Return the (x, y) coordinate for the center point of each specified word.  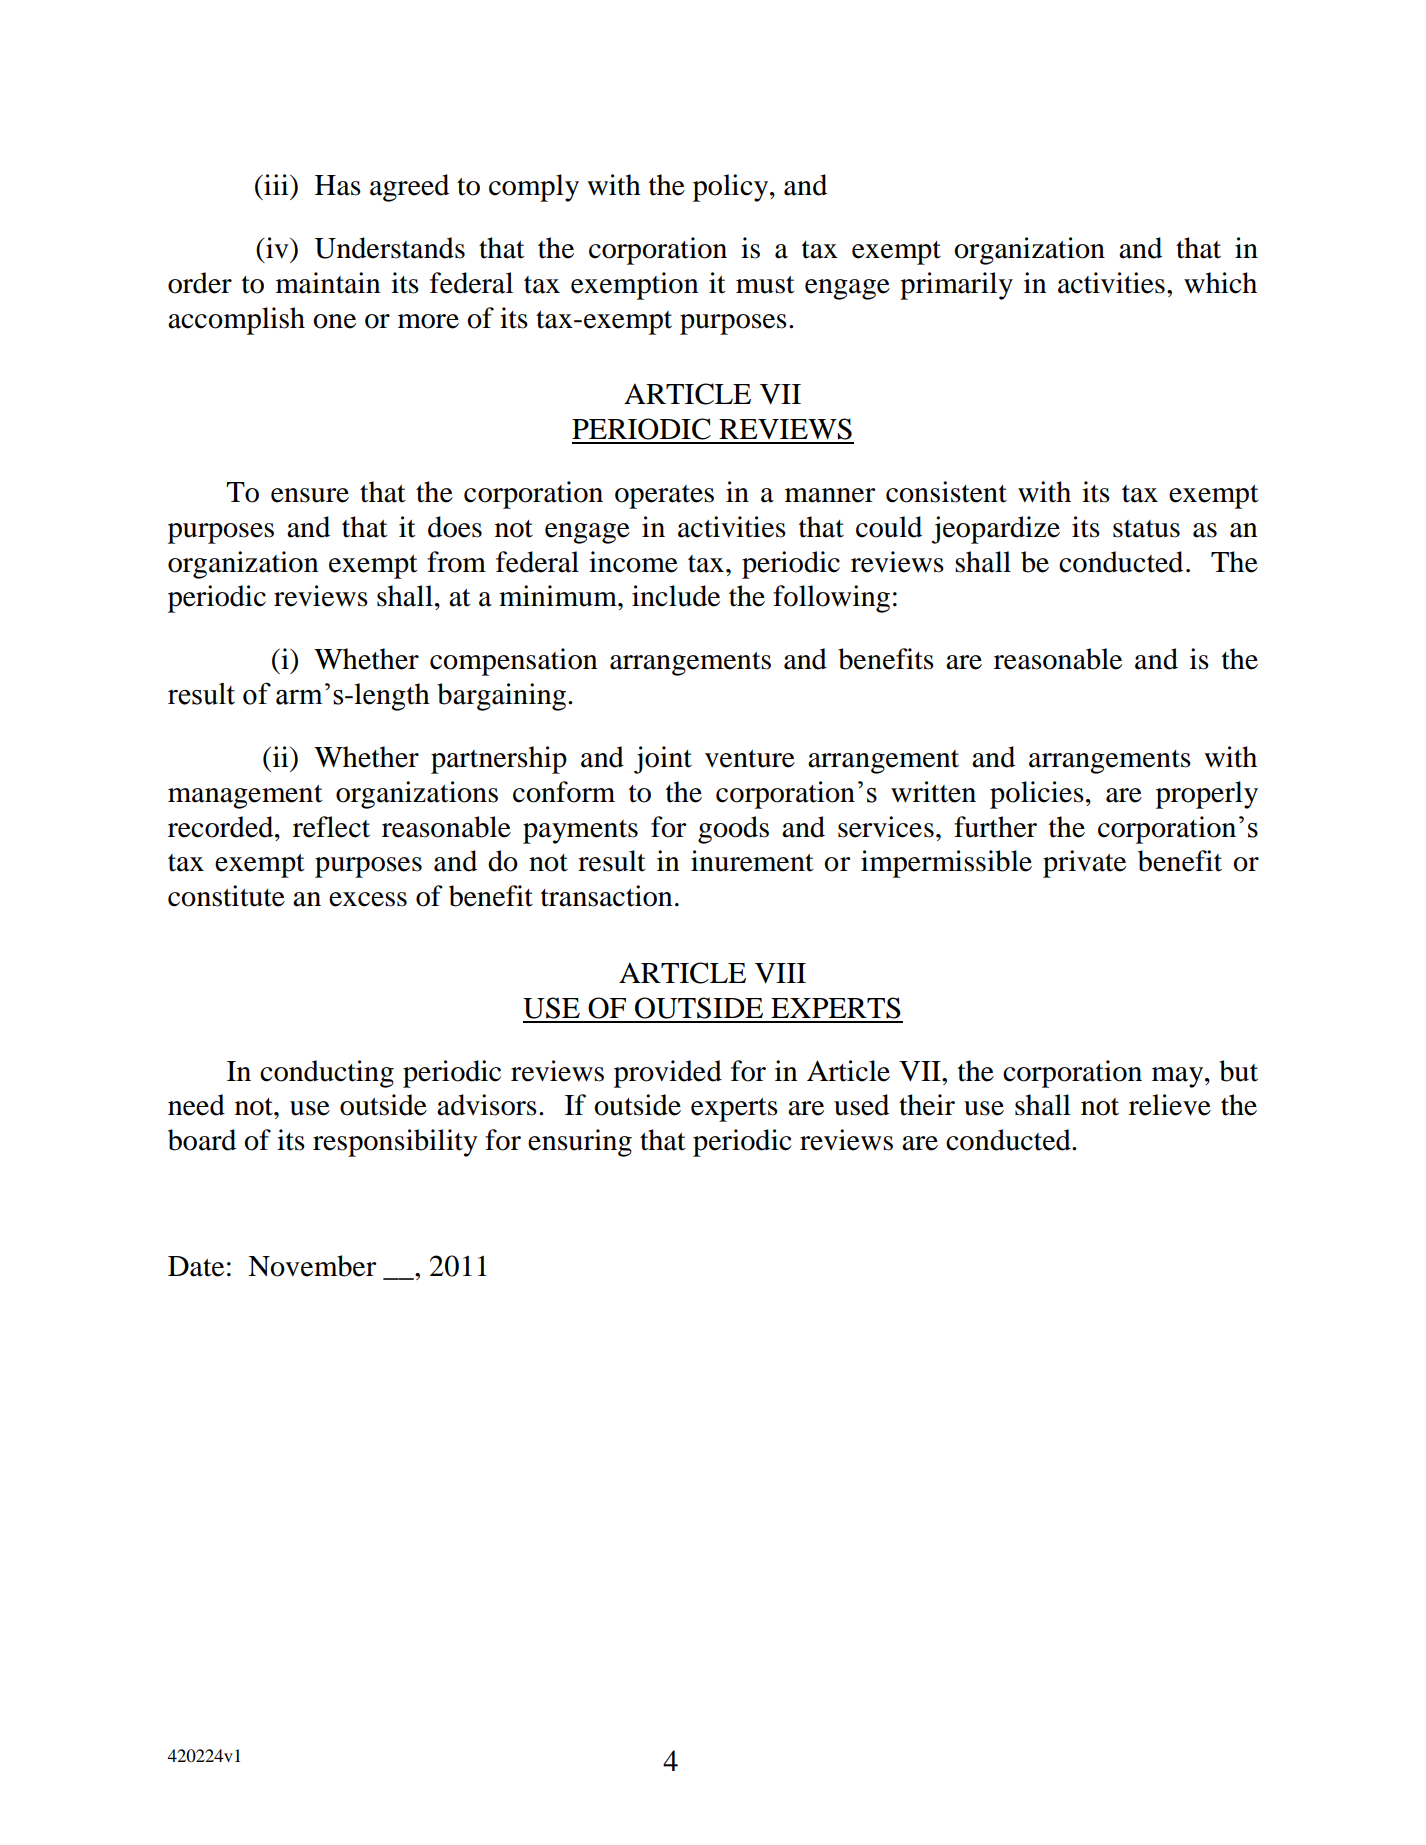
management (245, 797)
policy (732, 188)
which (1220, 283)
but (1238, 1071)
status (1146, 529)
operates (664, 497)
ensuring (580, 1143)
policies (1037, 795)
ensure (310, 495)
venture (750, 759)
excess (368, 899)
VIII (780, 973)
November (312, 1266)
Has (338, 185)
